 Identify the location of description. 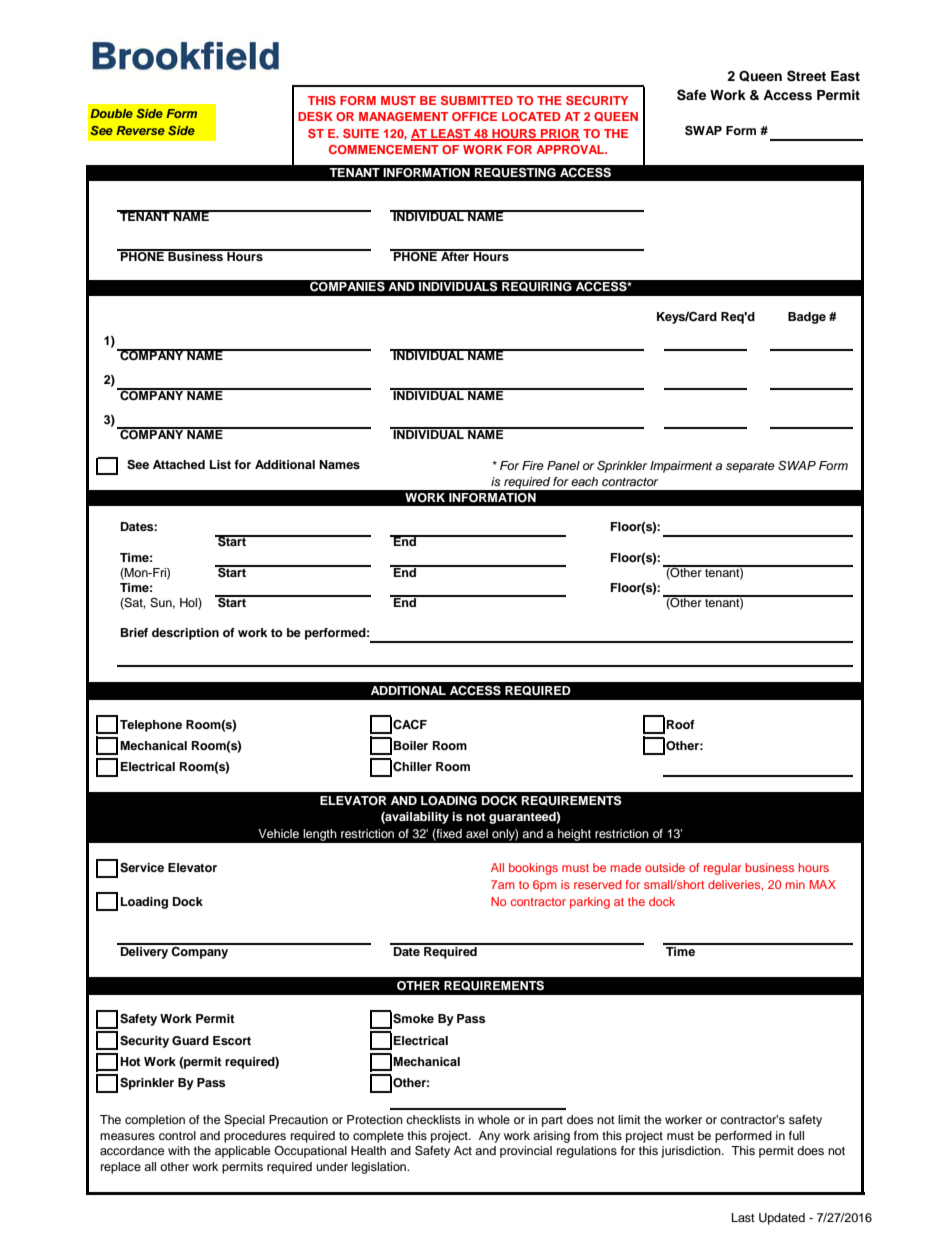
(185, 634).
